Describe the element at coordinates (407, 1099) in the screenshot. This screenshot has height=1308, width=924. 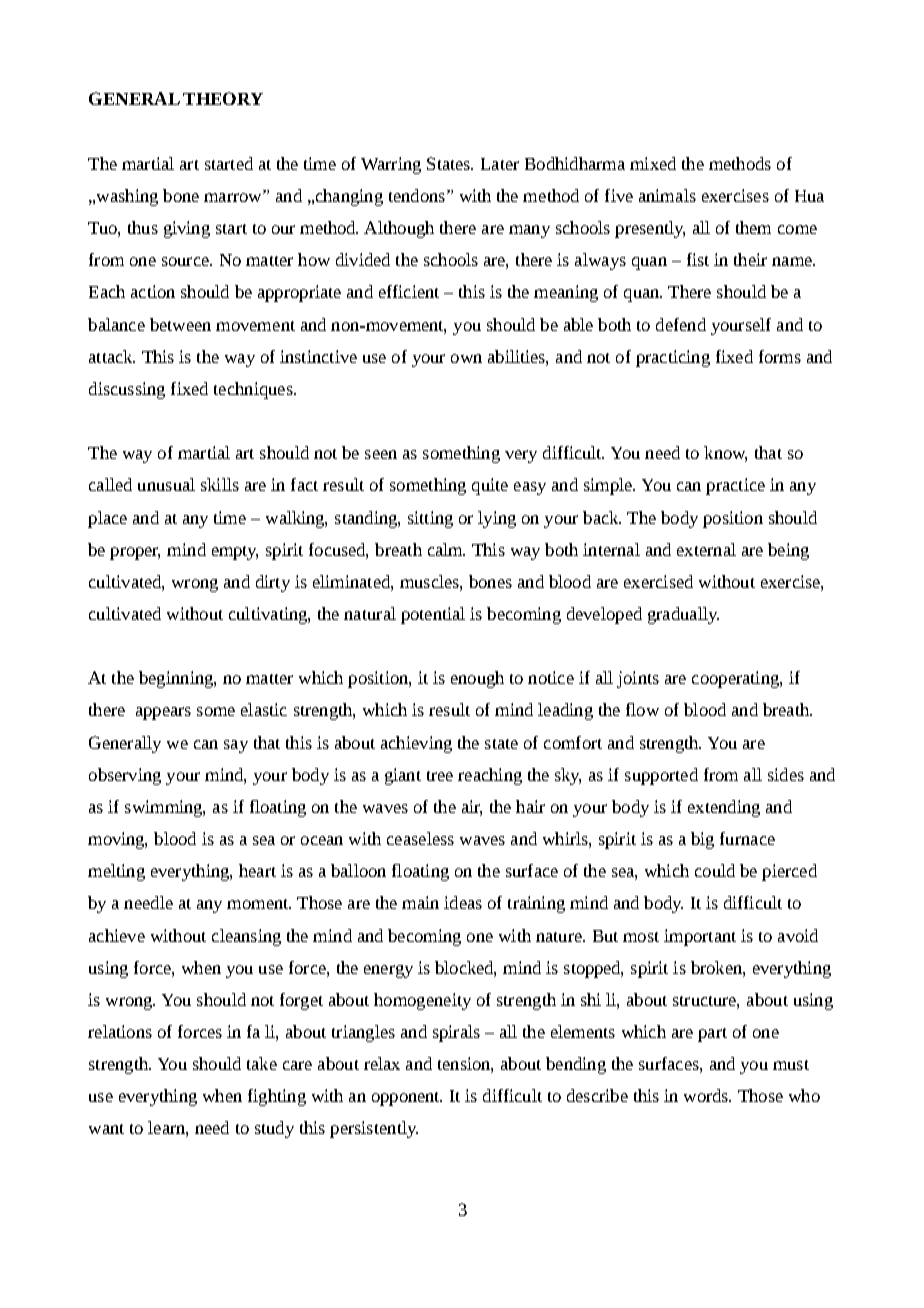
I see `opponent` at that location.
